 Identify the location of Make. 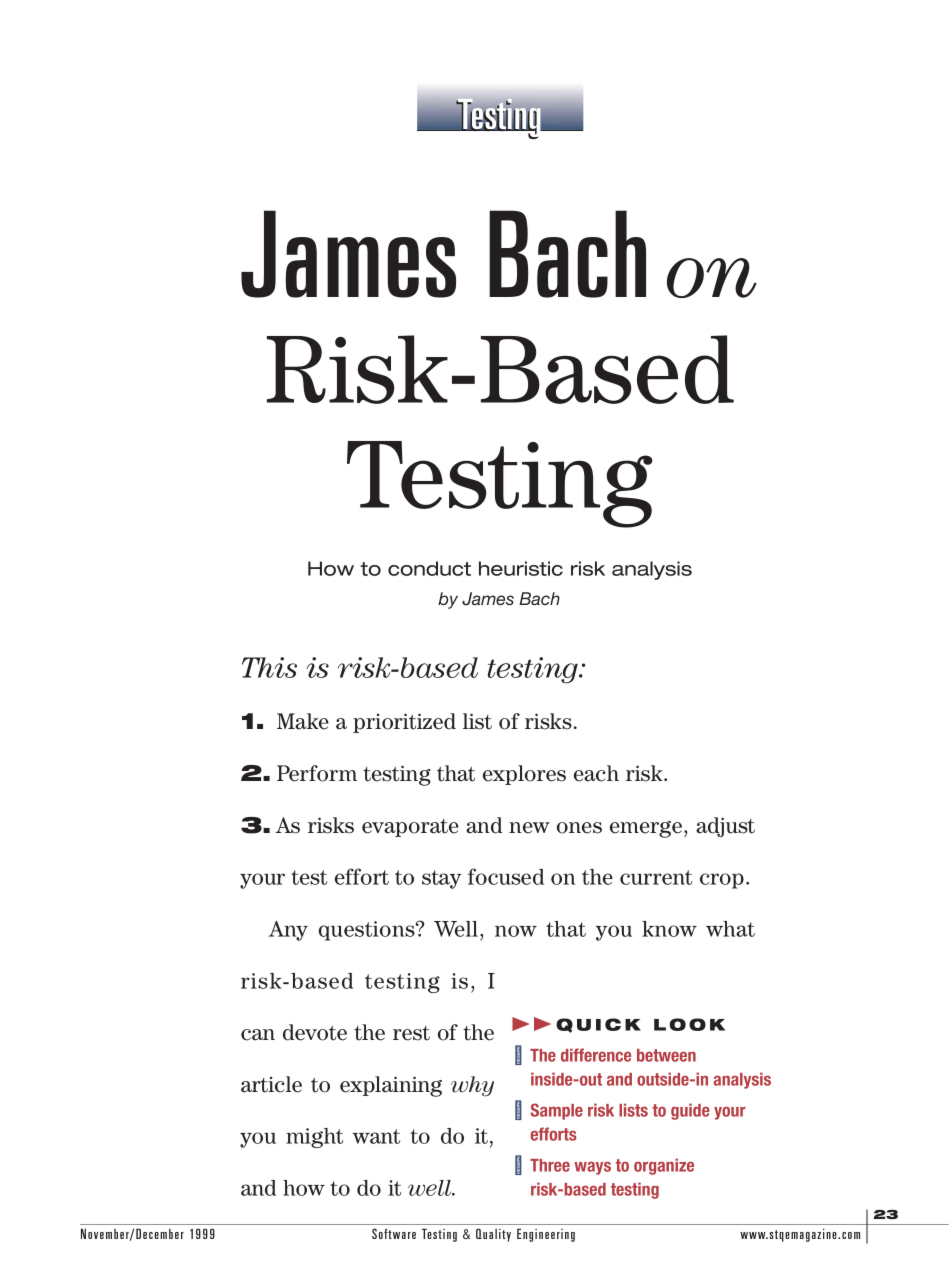
(303, 721).
